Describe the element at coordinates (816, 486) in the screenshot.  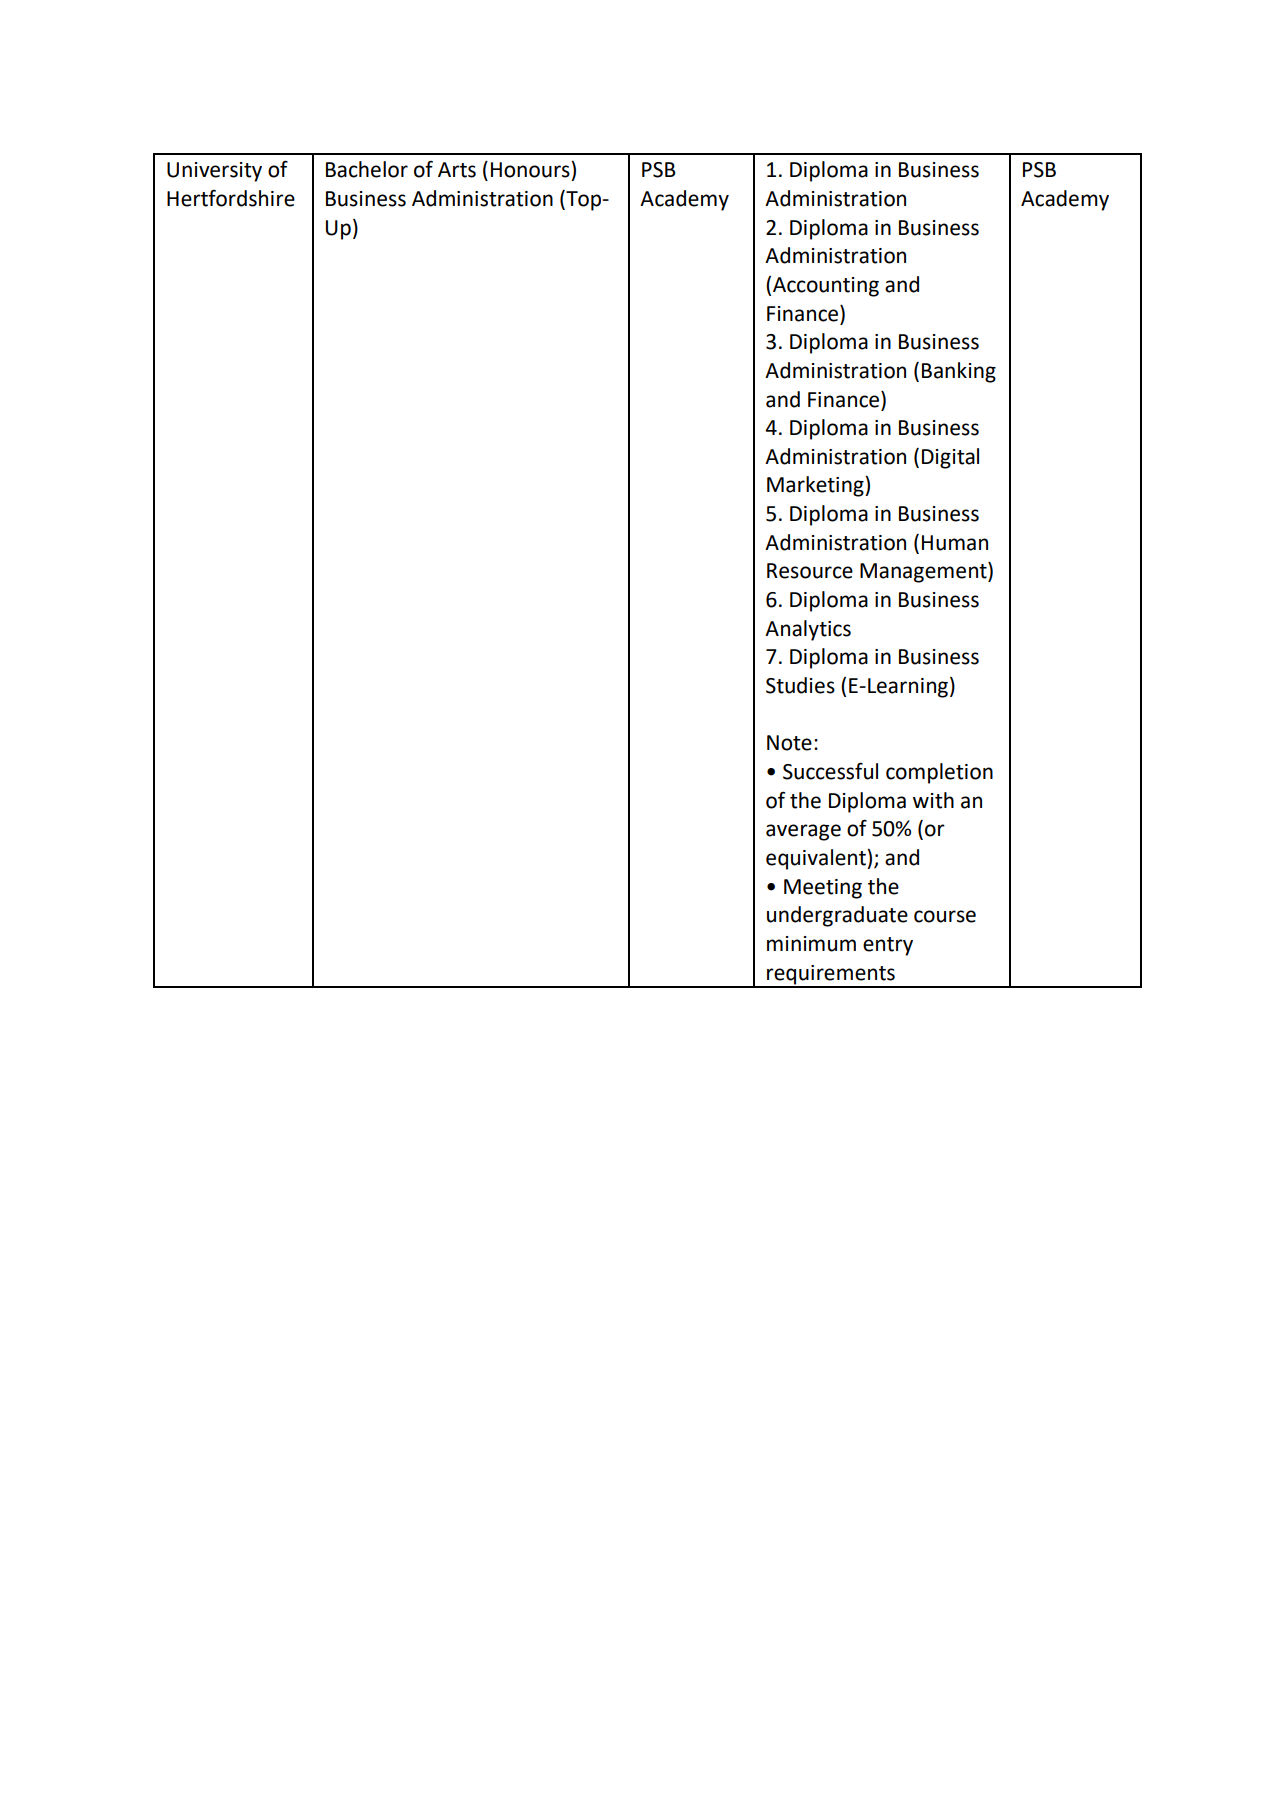
I see `Marketing` at that location.
